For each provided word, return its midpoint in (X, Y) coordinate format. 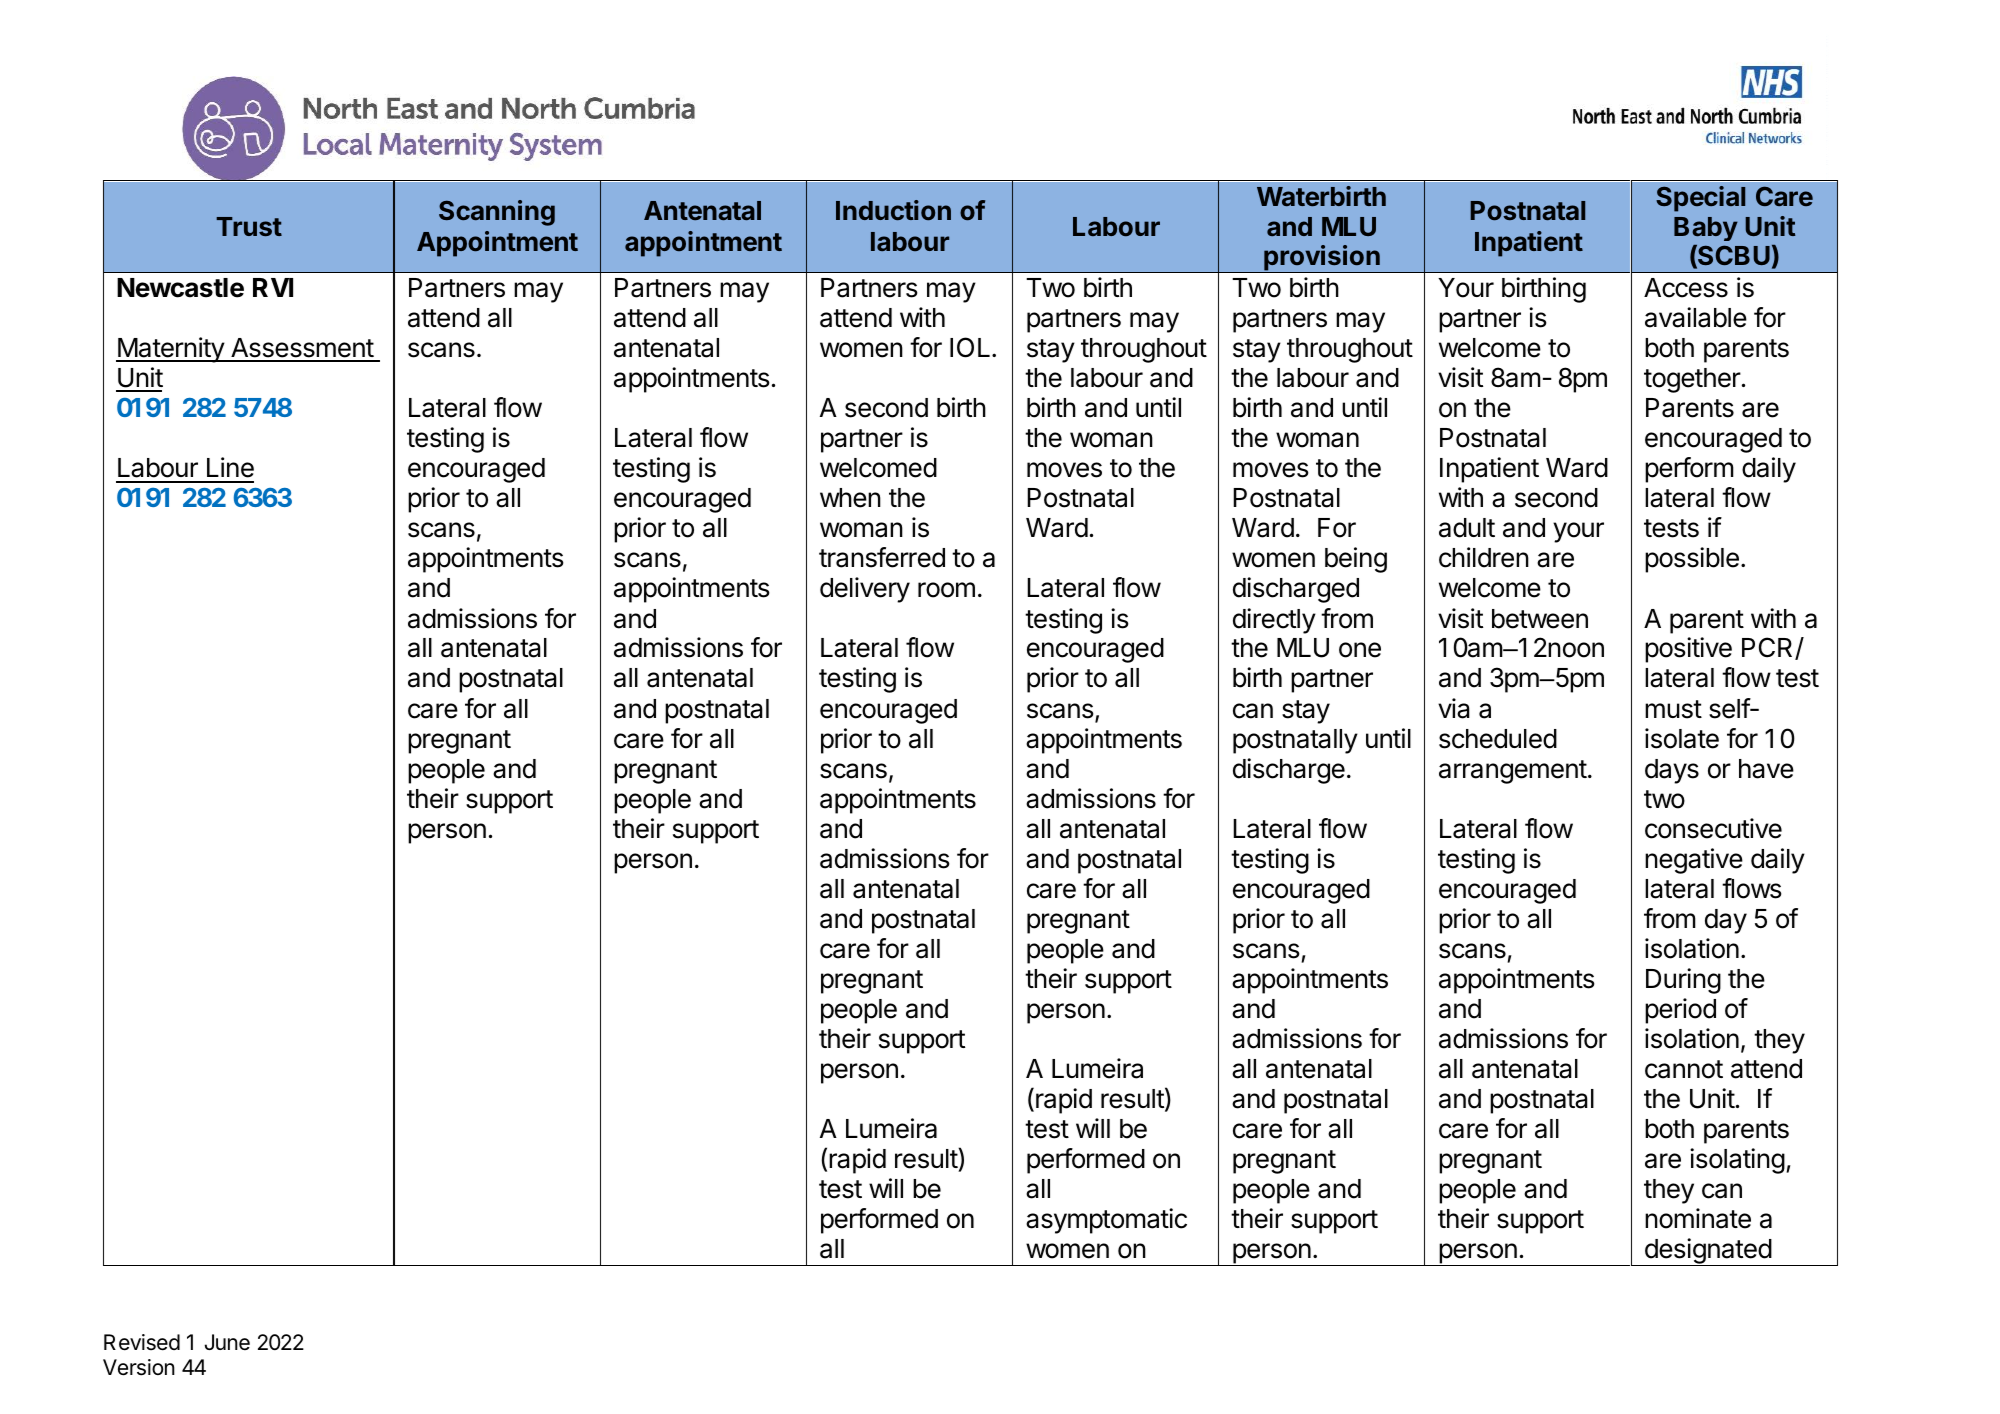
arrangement (1513, 772)
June (227, 1342)
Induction (893, 210)
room (946, 590)
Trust (249, 226)
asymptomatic (1106, 1221)
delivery (865, 590)
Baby (1706, 229)
